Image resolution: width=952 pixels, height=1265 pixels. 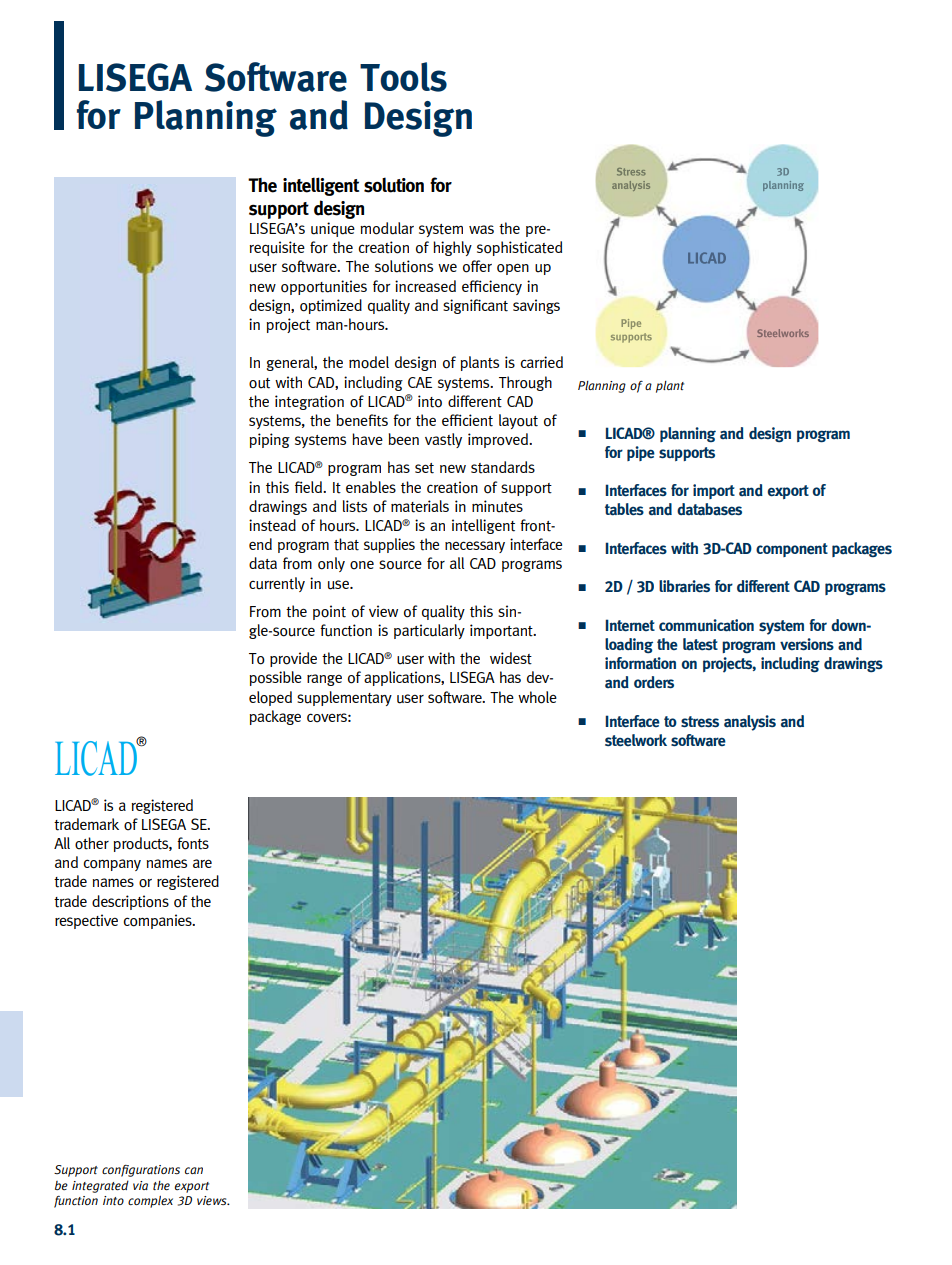 What do you see at coordinates (333, 229) in the screenshot?
I see `unique` at bounding box center [333, 229].
